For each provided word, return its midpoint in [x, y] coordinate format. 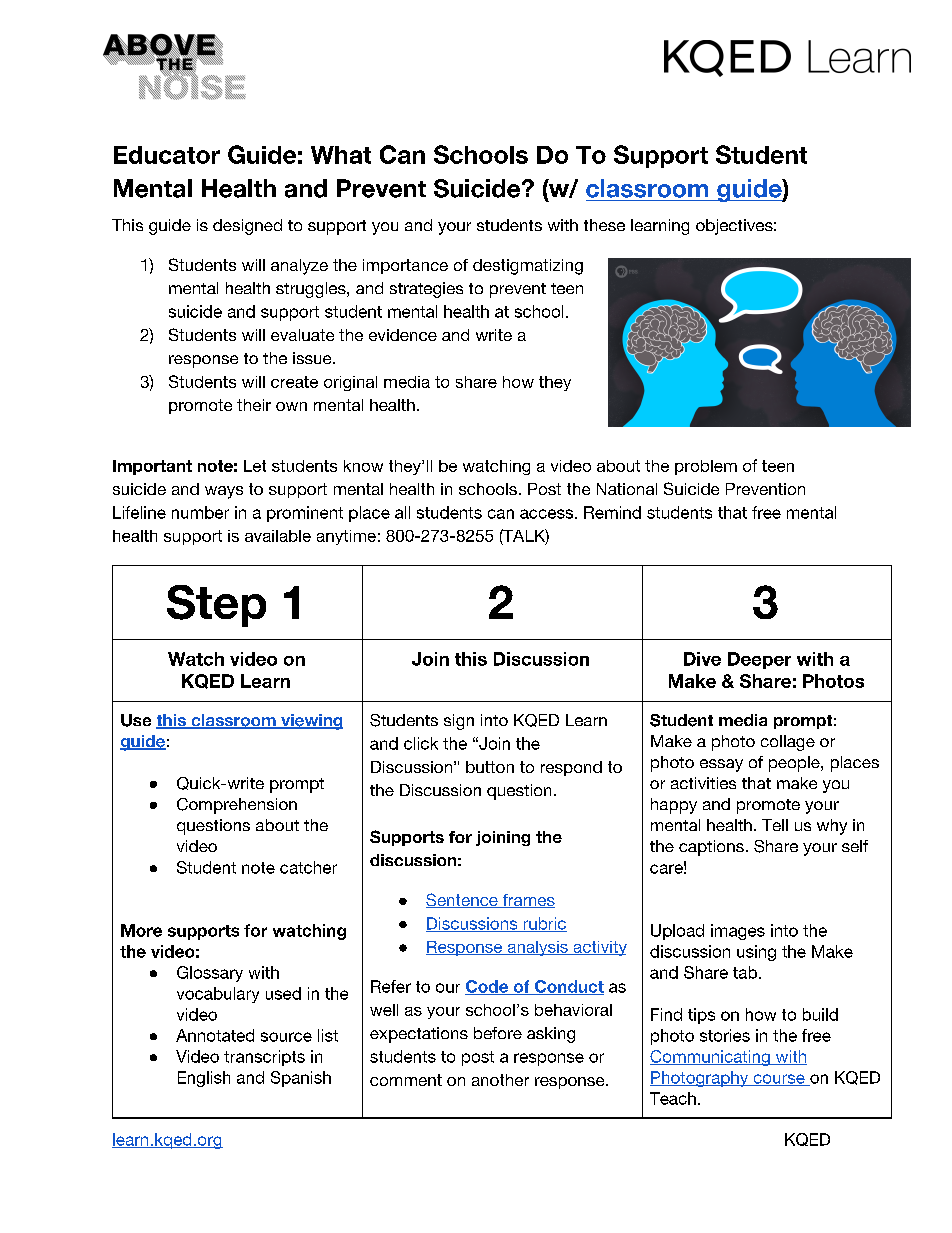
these [604, 225]
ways [224, 492]
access [546, 514]
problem [706, 467]
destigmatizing [528, 267]
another [500, 1080]
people [795, 764]
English [204, 1079]
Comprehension [237, 806]
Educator [167, 155]
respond [571, 768]
